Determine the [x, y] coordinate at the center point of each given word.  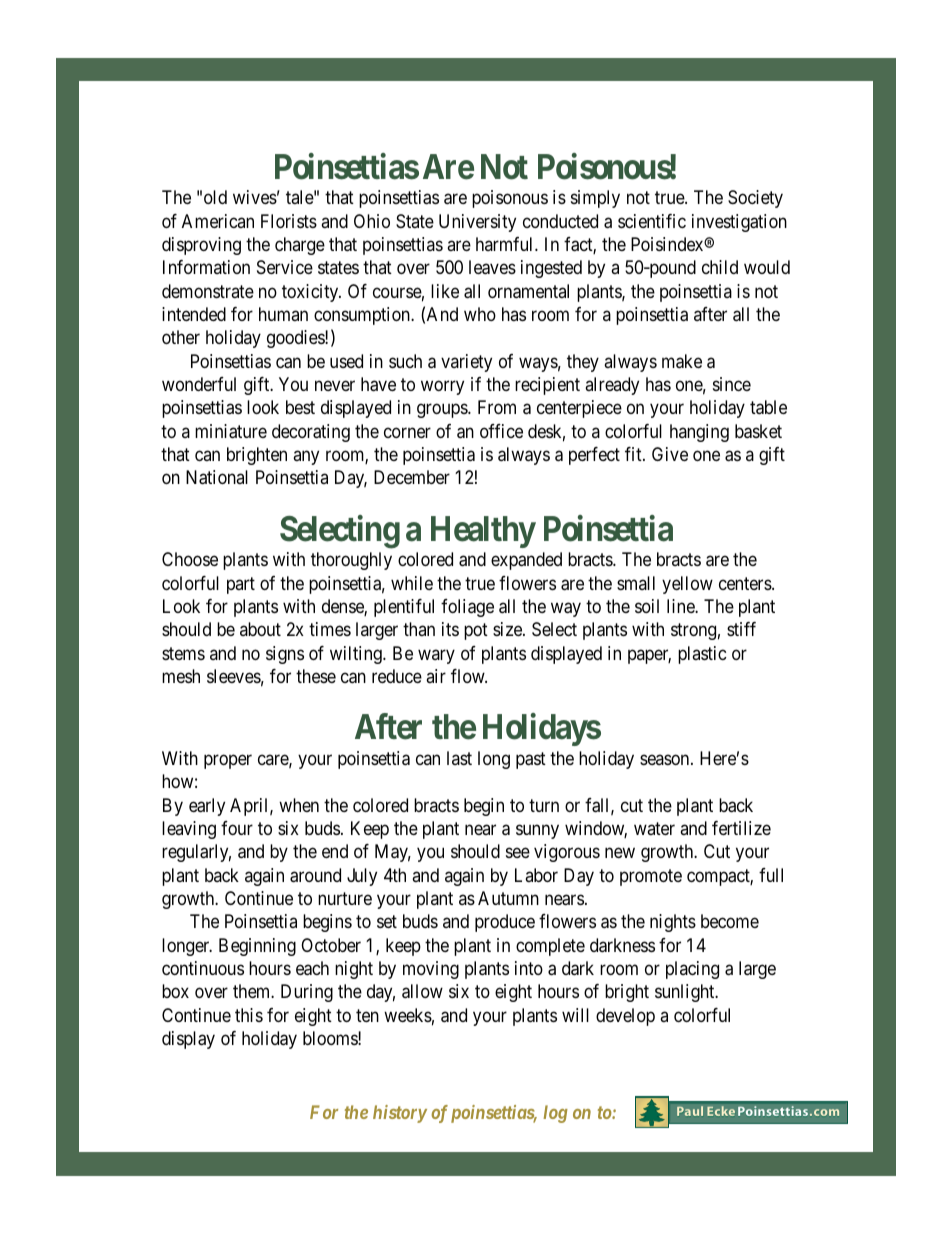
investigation [739, 223]
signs [285, 655]
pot [476, 632]
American [218, 221]
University [477, 223]
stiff [741, 629]
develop [625, 1017]
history [400, 1114]
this [249, 1015]
